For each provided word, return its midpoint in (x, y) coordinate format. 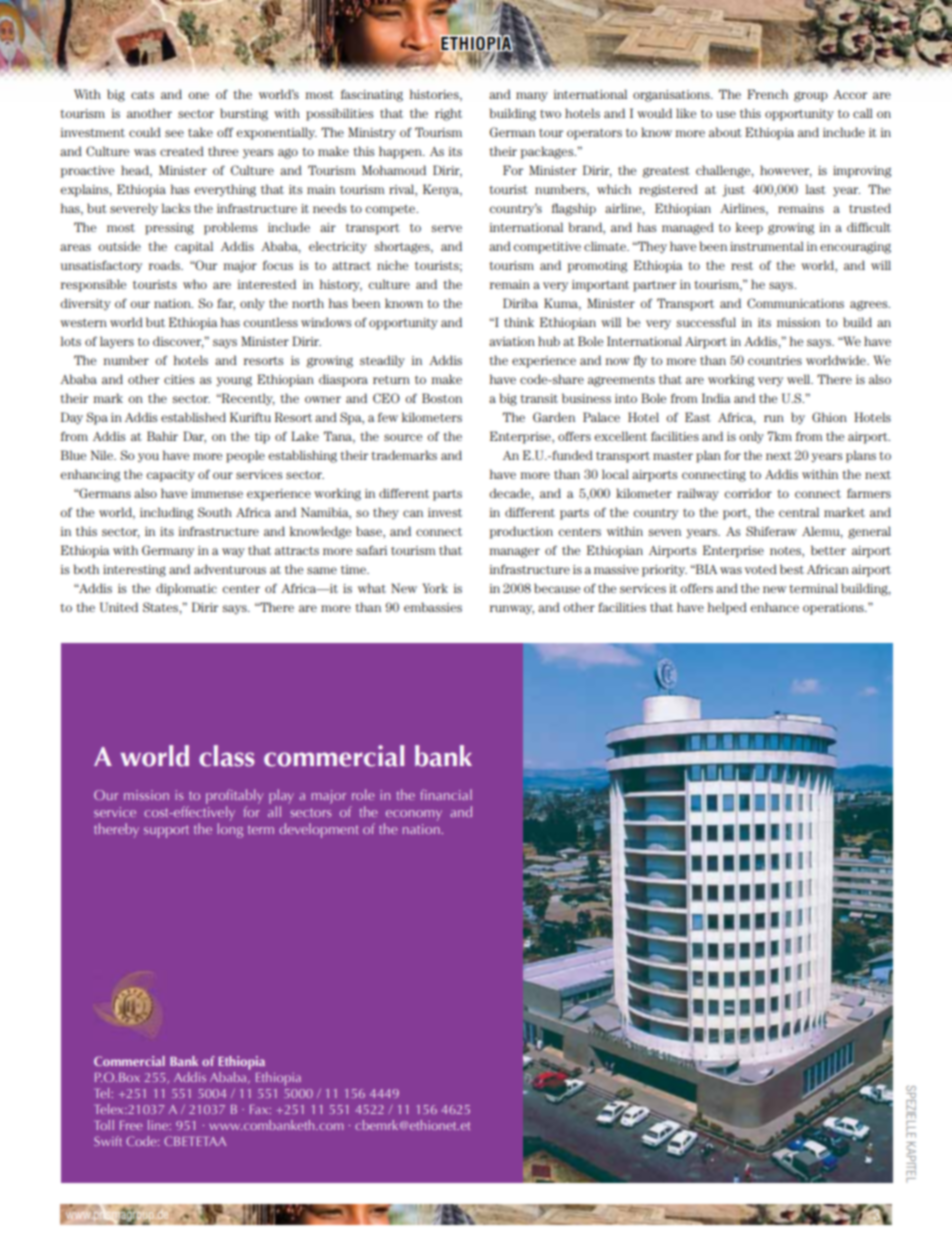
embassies (433, 607)
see (174, 133)
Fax (260, 1109)
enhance (775, 607)
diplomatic (186, 589)
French (767, 94)
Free (131, 1125)
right (448, 114)
